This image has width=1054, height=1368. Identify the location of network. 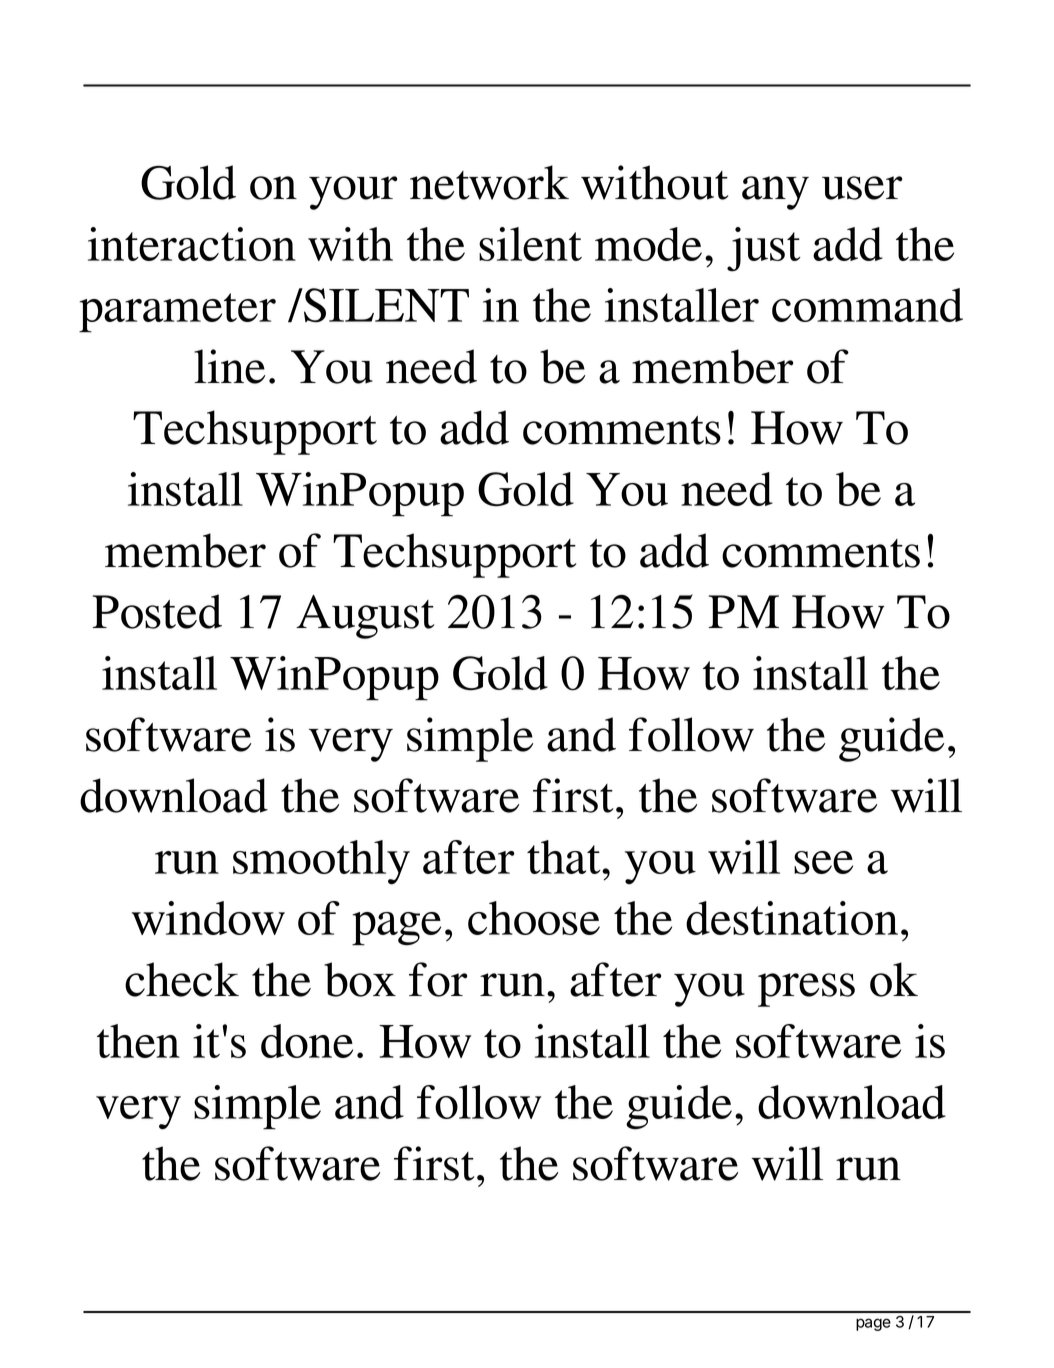
(489, 182).
